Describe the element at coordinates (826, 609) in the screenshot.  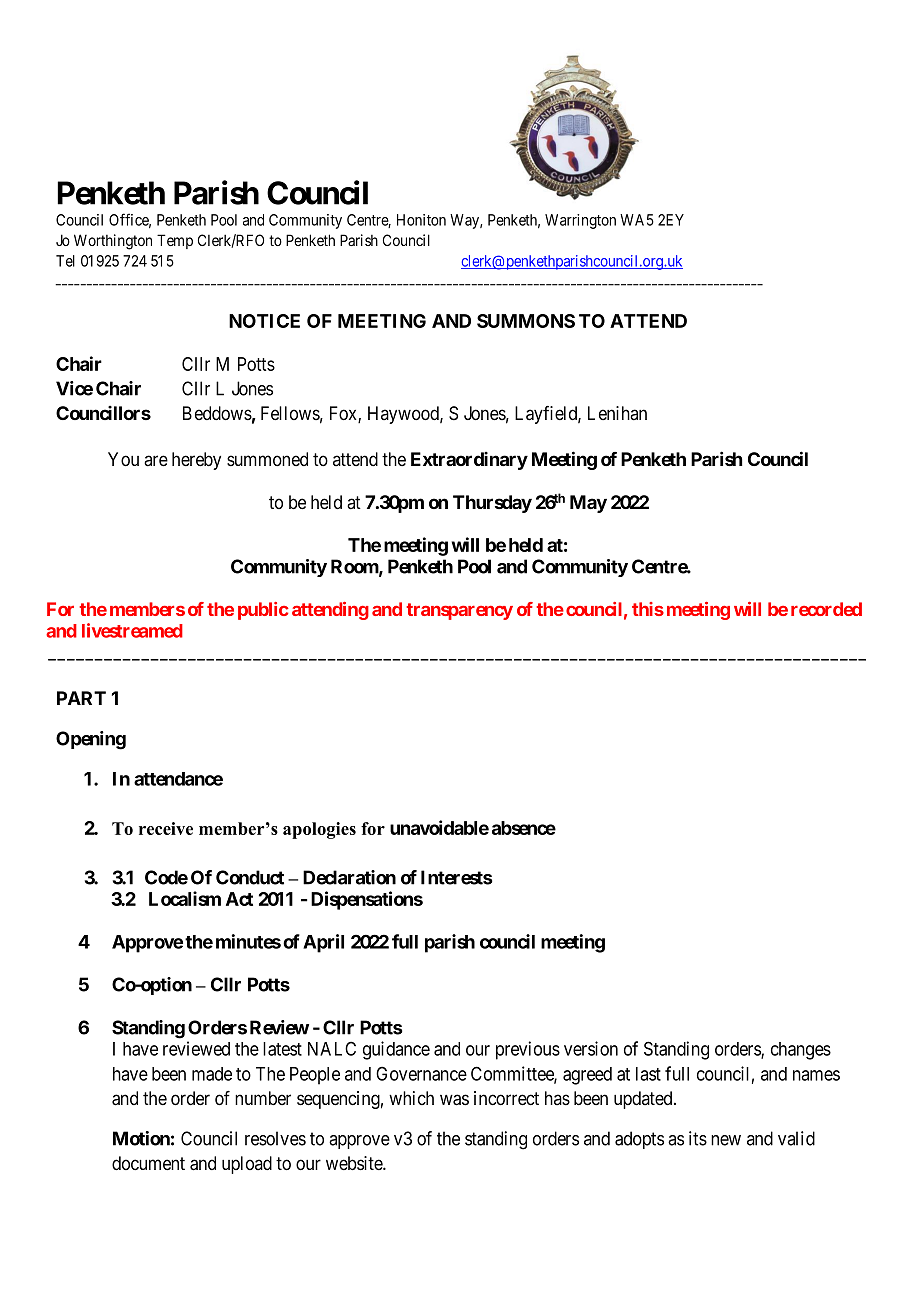
I see `recorded` at that location.
